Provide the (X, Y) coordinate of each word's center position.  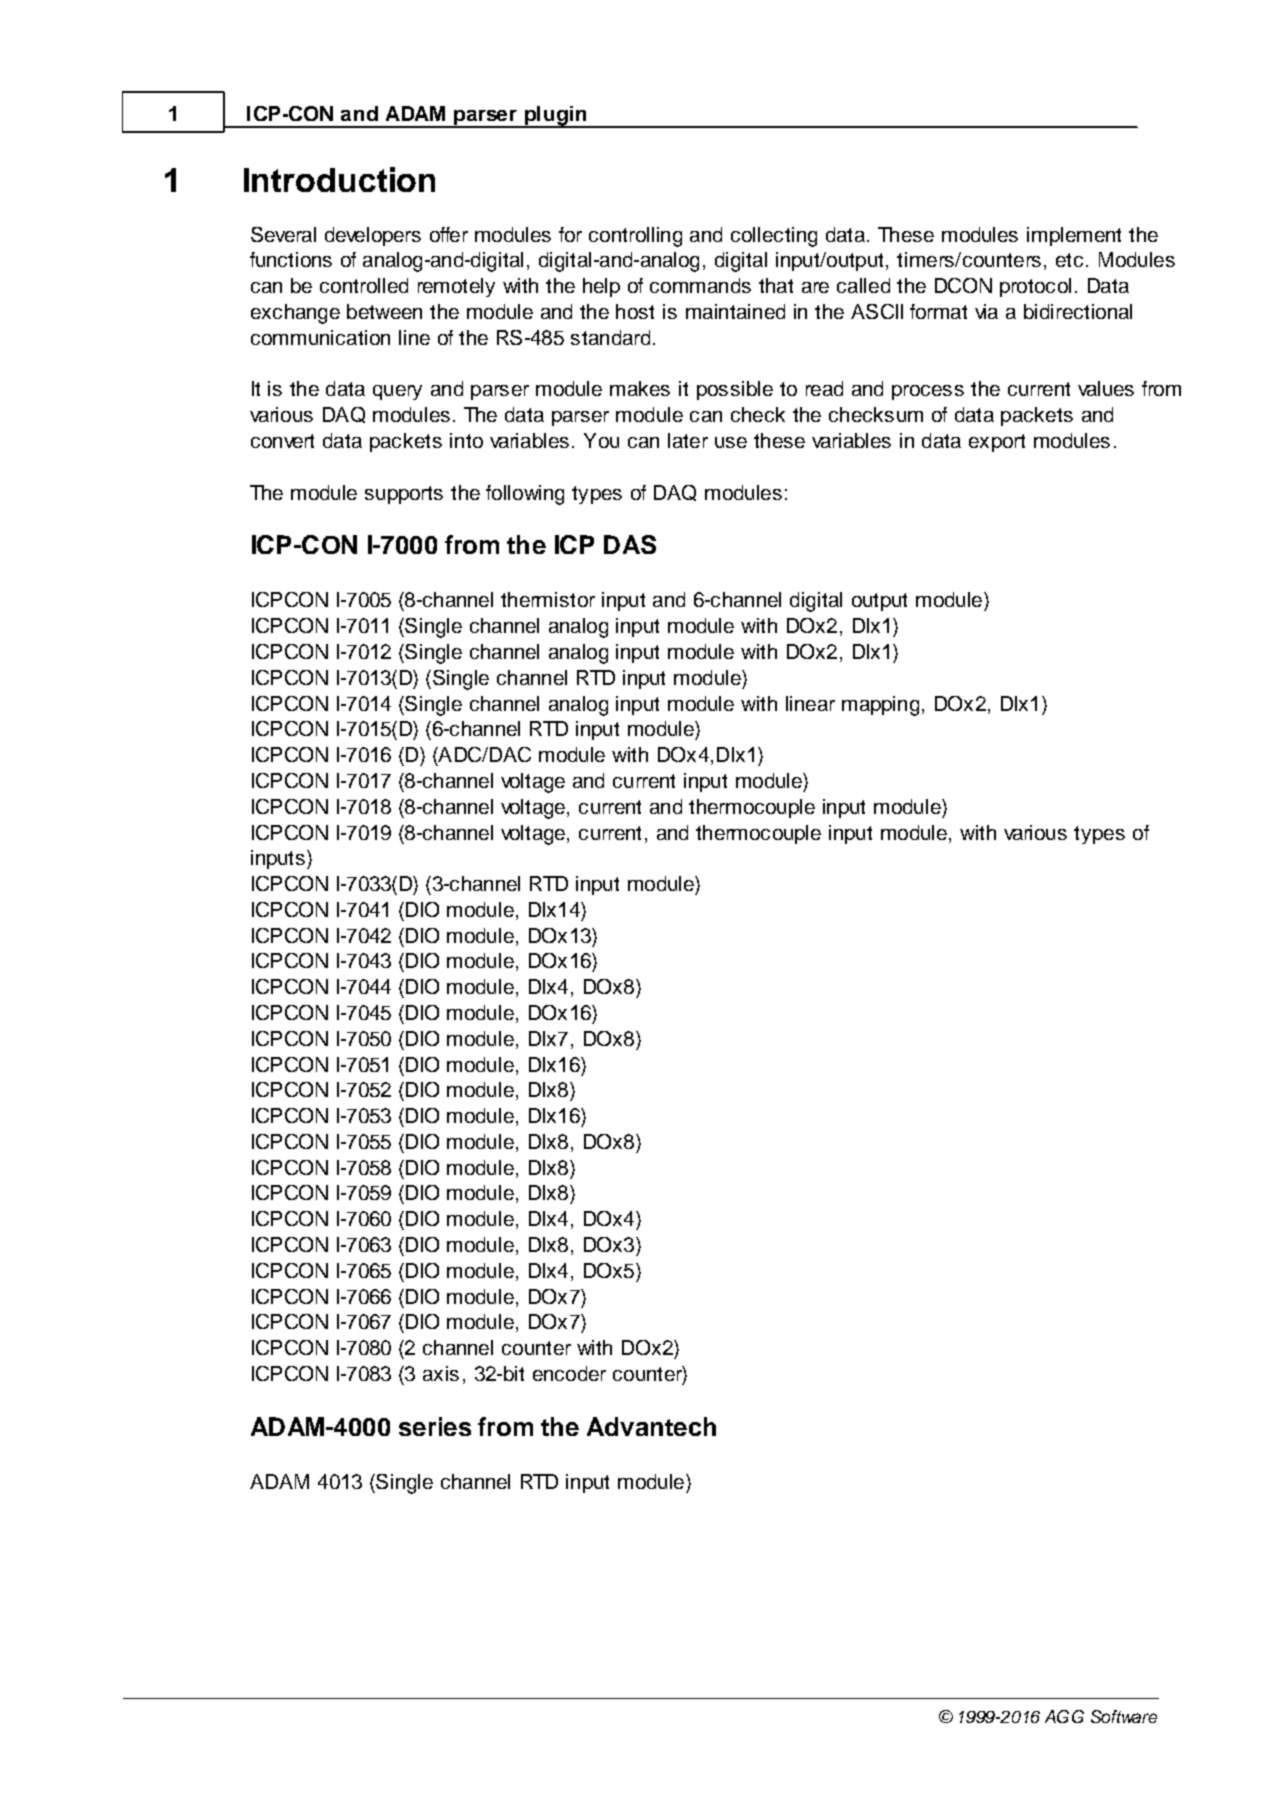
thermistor (548, 599)
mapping (880, 706)
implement (1074, 236)
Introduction (339, 179)
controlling (635, 237)
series (435, 1426)
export (997, 443)
